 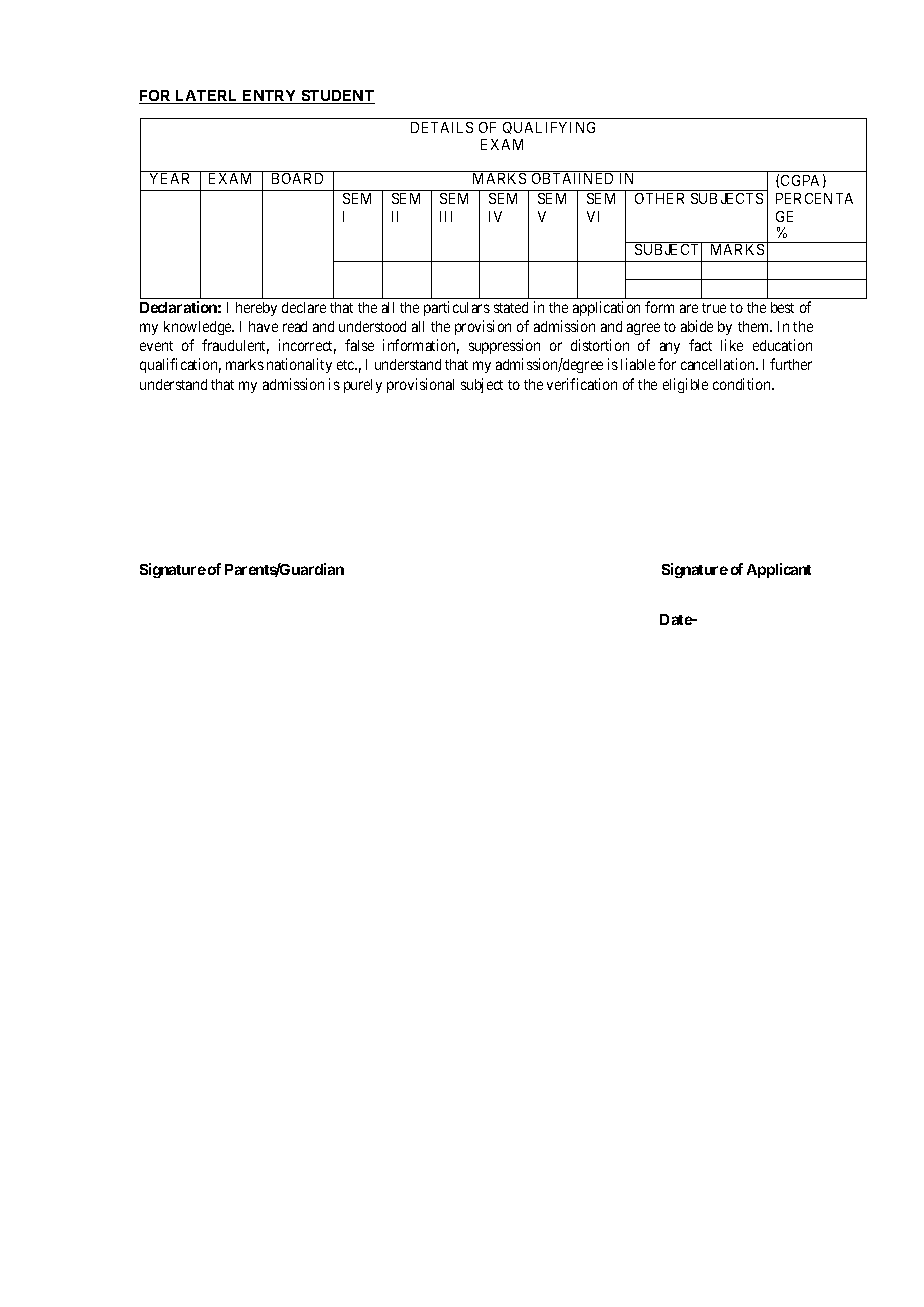 What do you see at coordinates (363, 386) in the document?
I see `purely` at bounding box center [363, 386].
